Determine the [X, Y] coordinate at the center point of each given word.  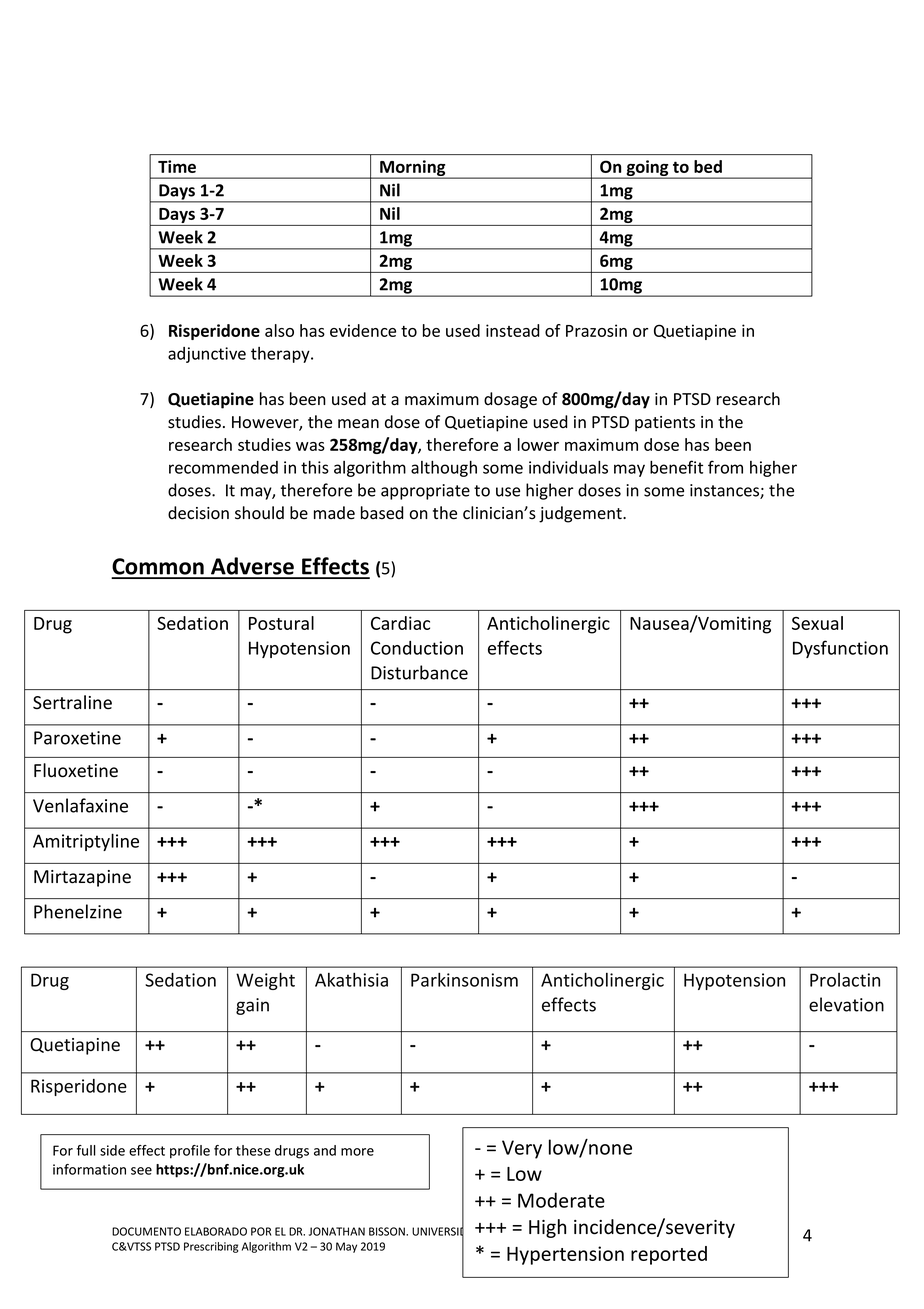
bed [708, 166]
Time [177, 166]
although [444, 468]
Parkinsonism [464, 979]
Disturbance [419, 672]
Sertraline [72, 702]
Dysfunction [840, 649]
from [725, 467]
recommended [223, 467]
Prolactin [845, 980]
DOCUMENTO [146, 1231]
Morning [413, 169]
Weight [265, 981]
